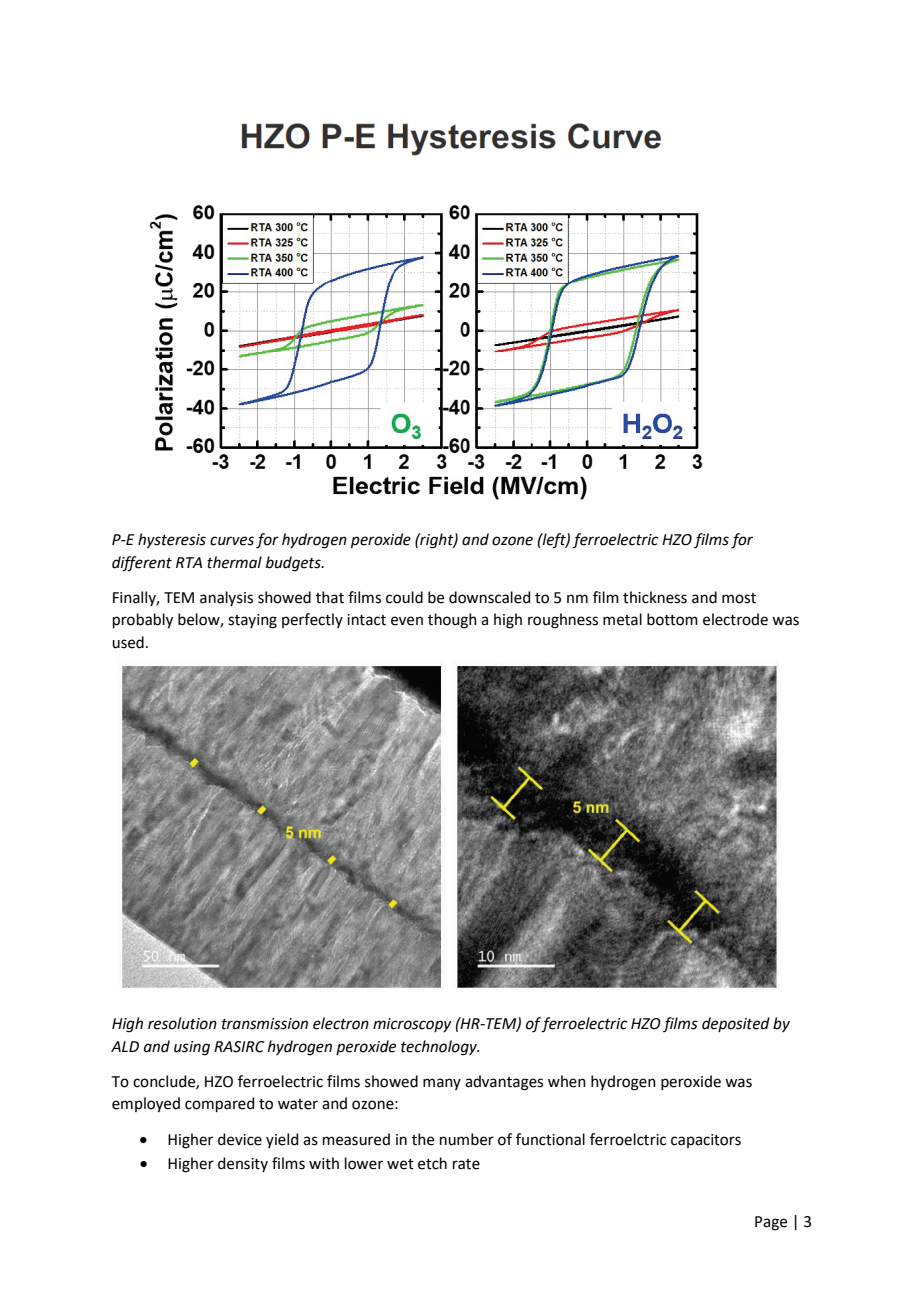 This page has width=924, height=1308. What do you see at coordinates (252, 621) in the page?
I see `staying` at bounding box center [252, 621].
